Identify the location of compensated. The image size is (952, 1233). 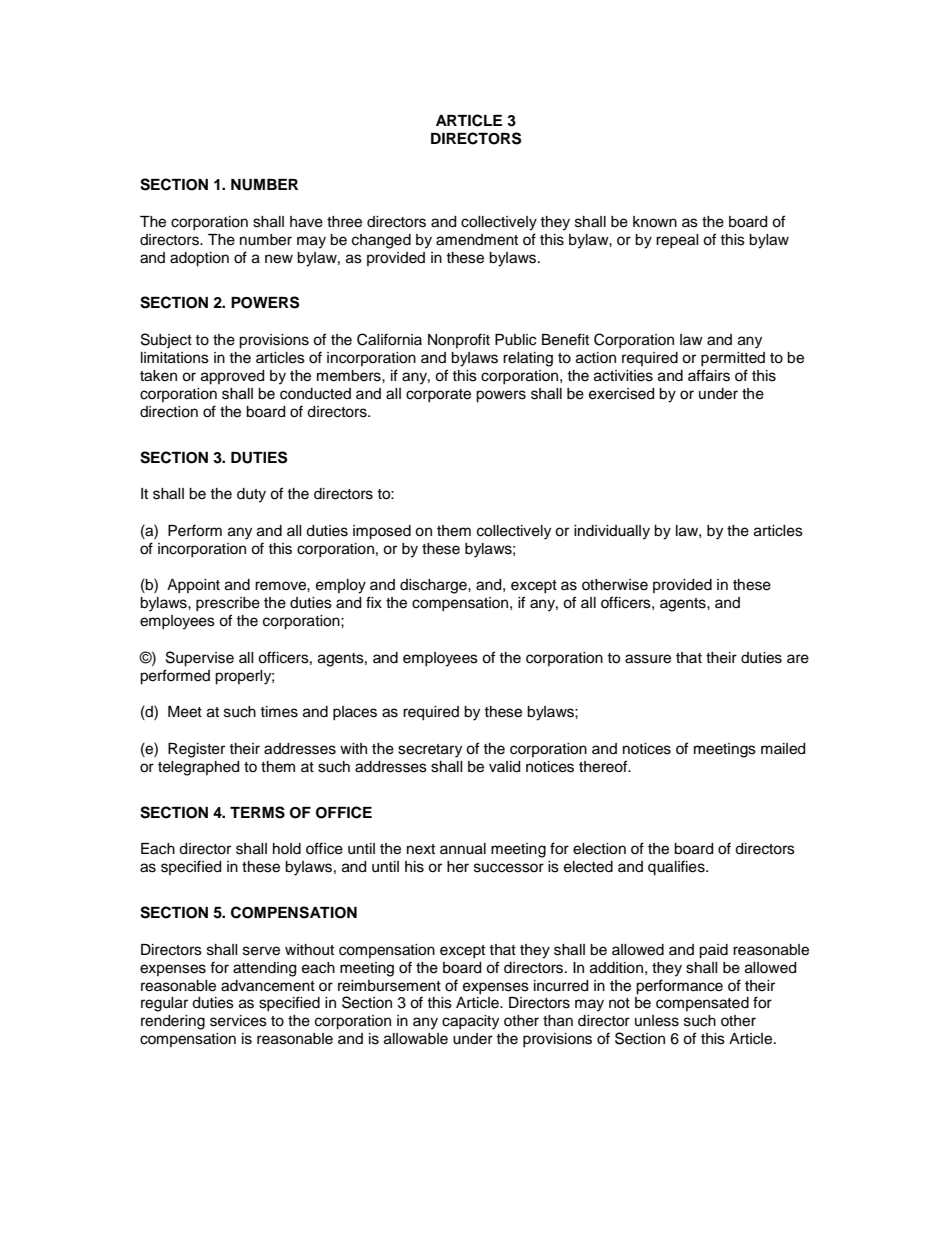
(702, 1004).
